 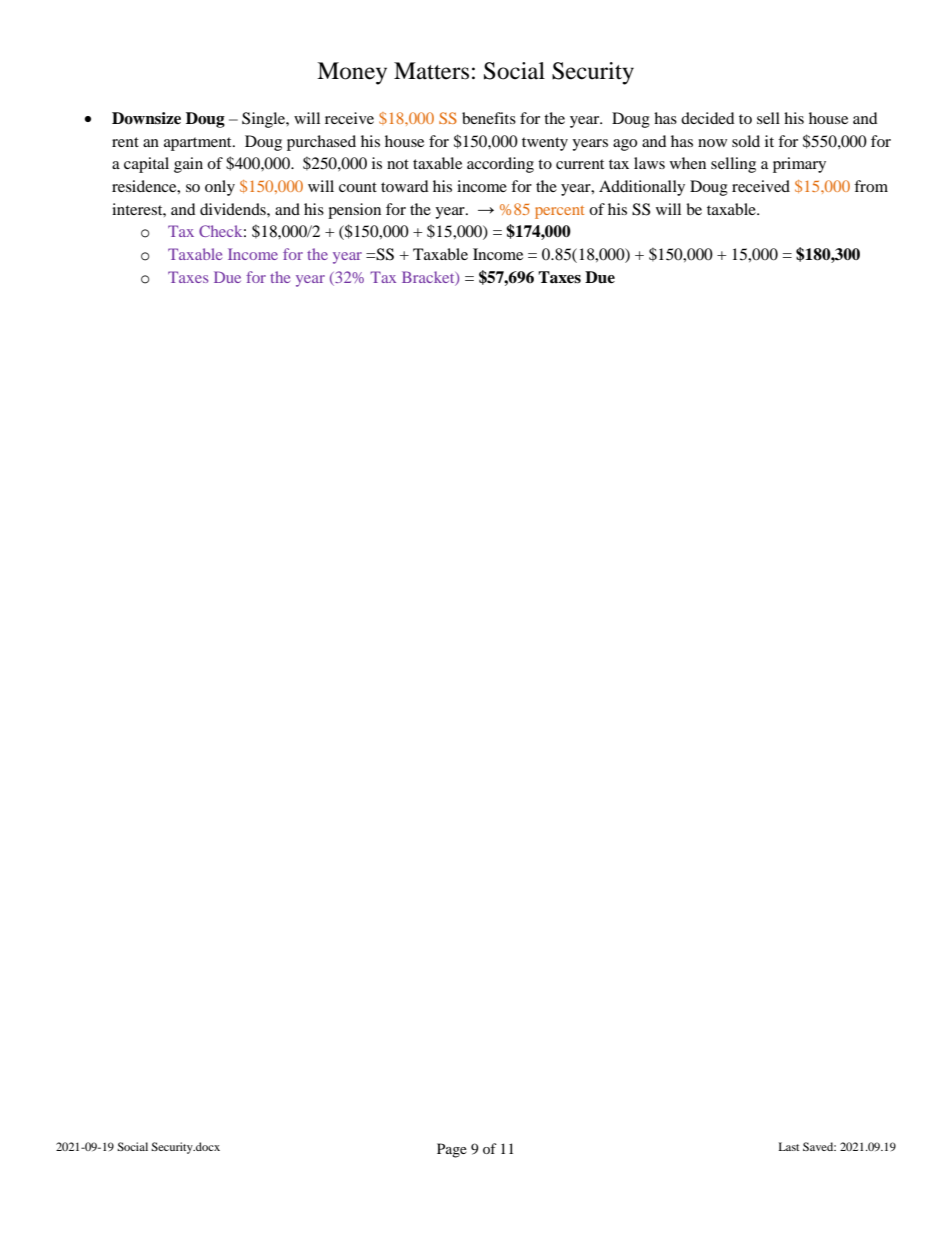 What do you see at coordinates (452, 1150) in the screenshot?
I see `Page` at bounding box center [452, 1150].
